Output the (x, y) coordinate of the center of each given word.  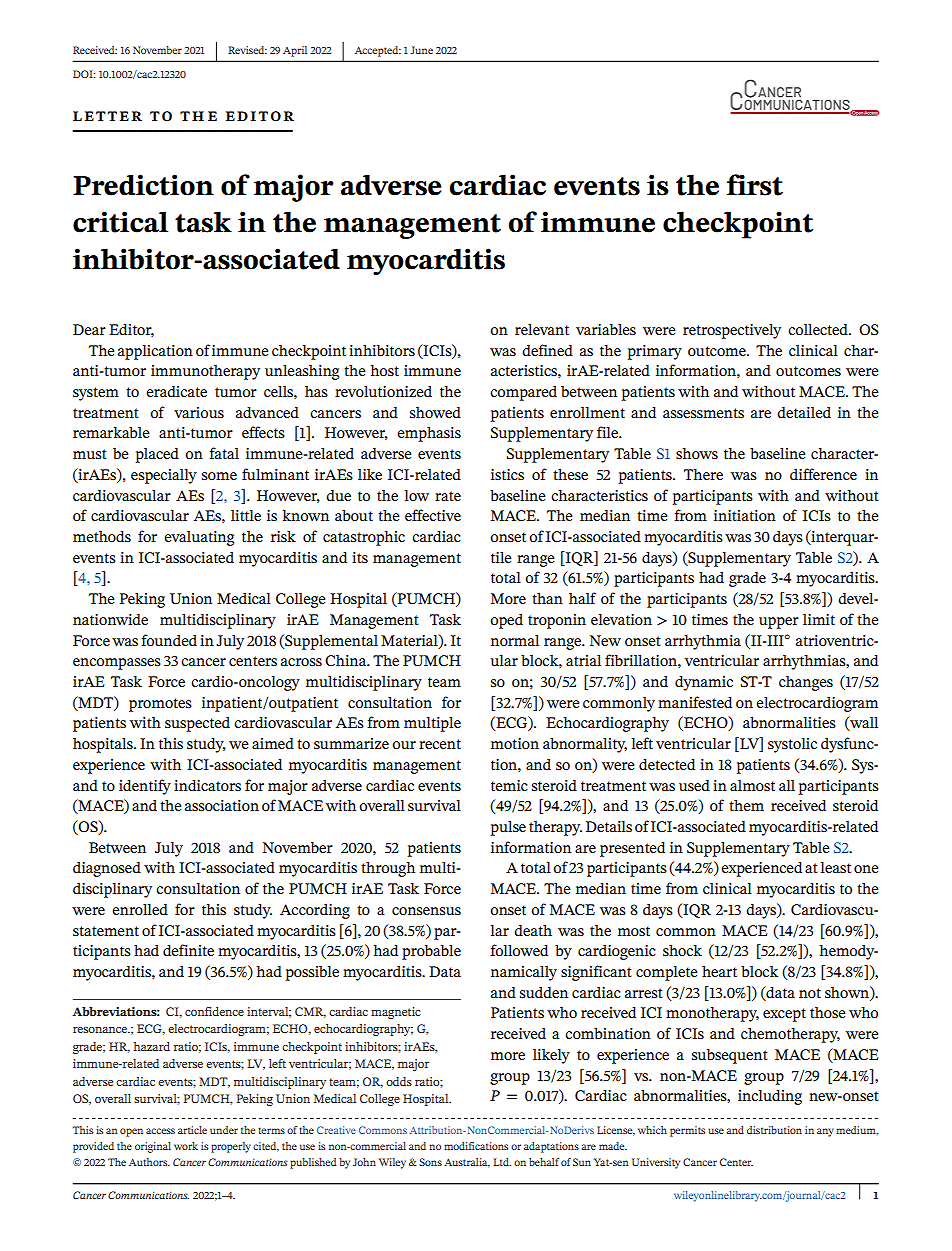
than (547, 598)
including (770, 1097)
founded (169, 640)
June (421, 50)
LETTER (107, 116)
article (192, 1130)
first (754, 185)
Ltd (502, 1162)
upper (779, 623)
